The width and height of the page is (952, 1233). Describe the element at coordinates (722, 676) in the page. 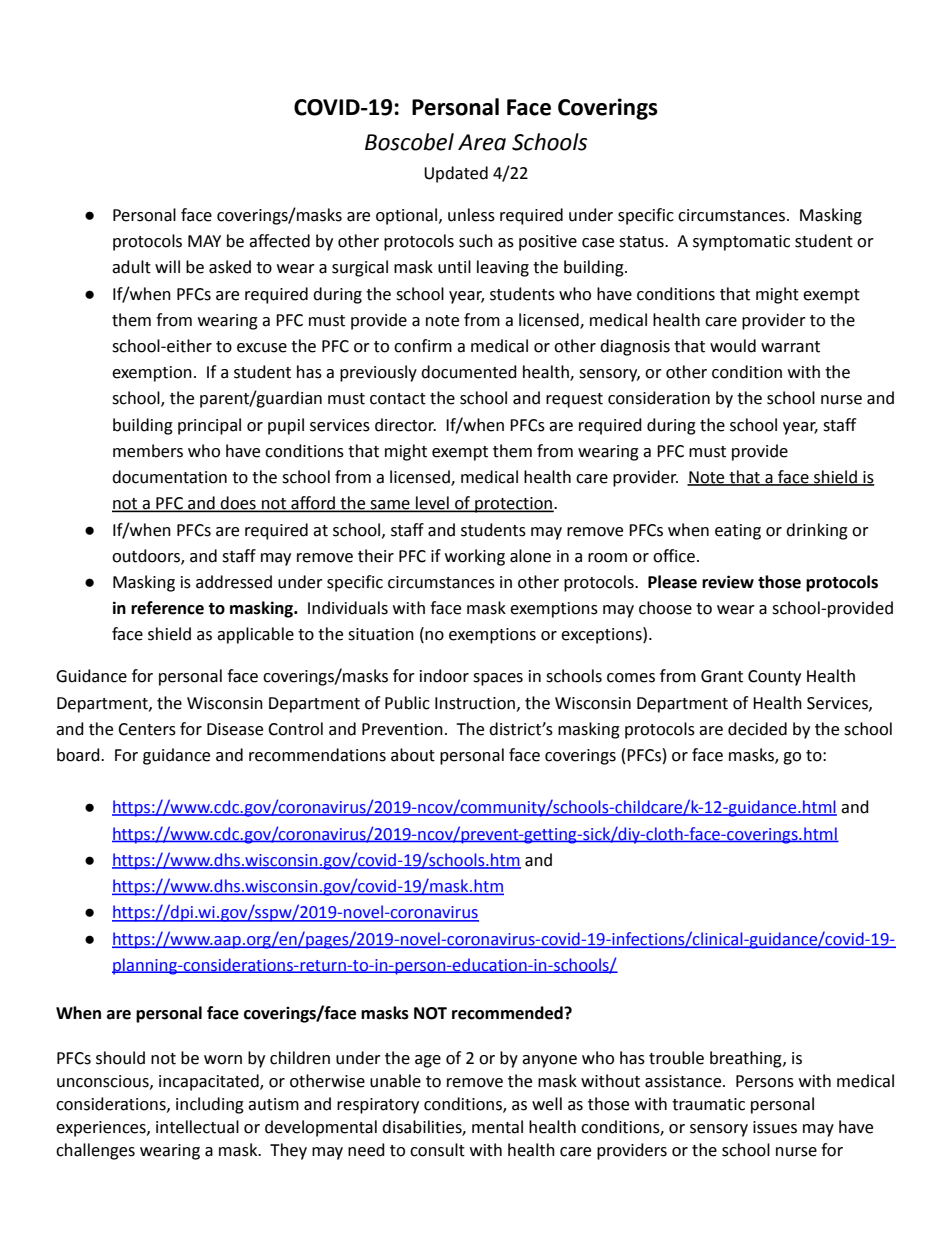

I see `Grant` at that location.
